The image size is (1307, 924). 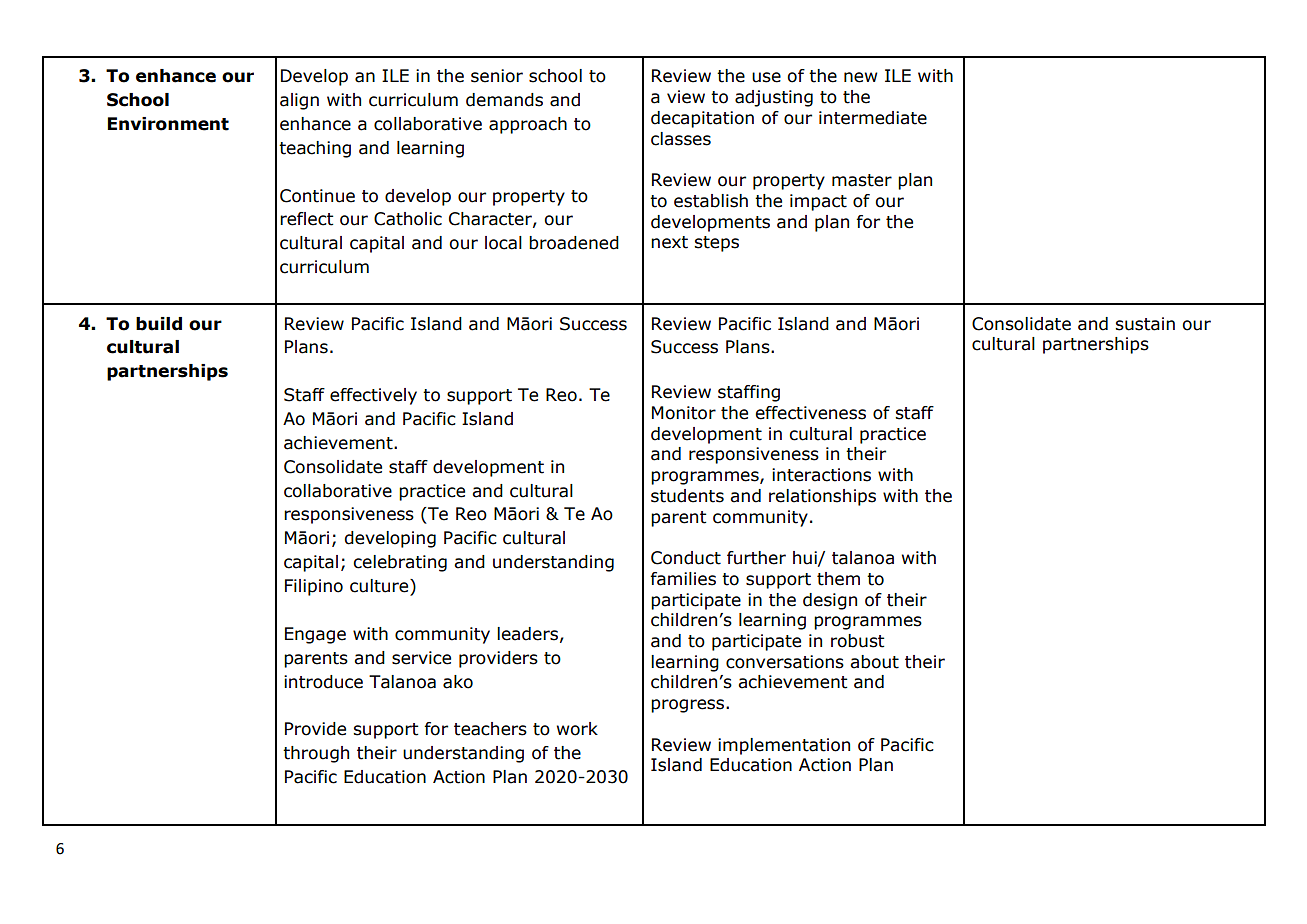 I want to click on sustain, so click(x=1145, y=324).
